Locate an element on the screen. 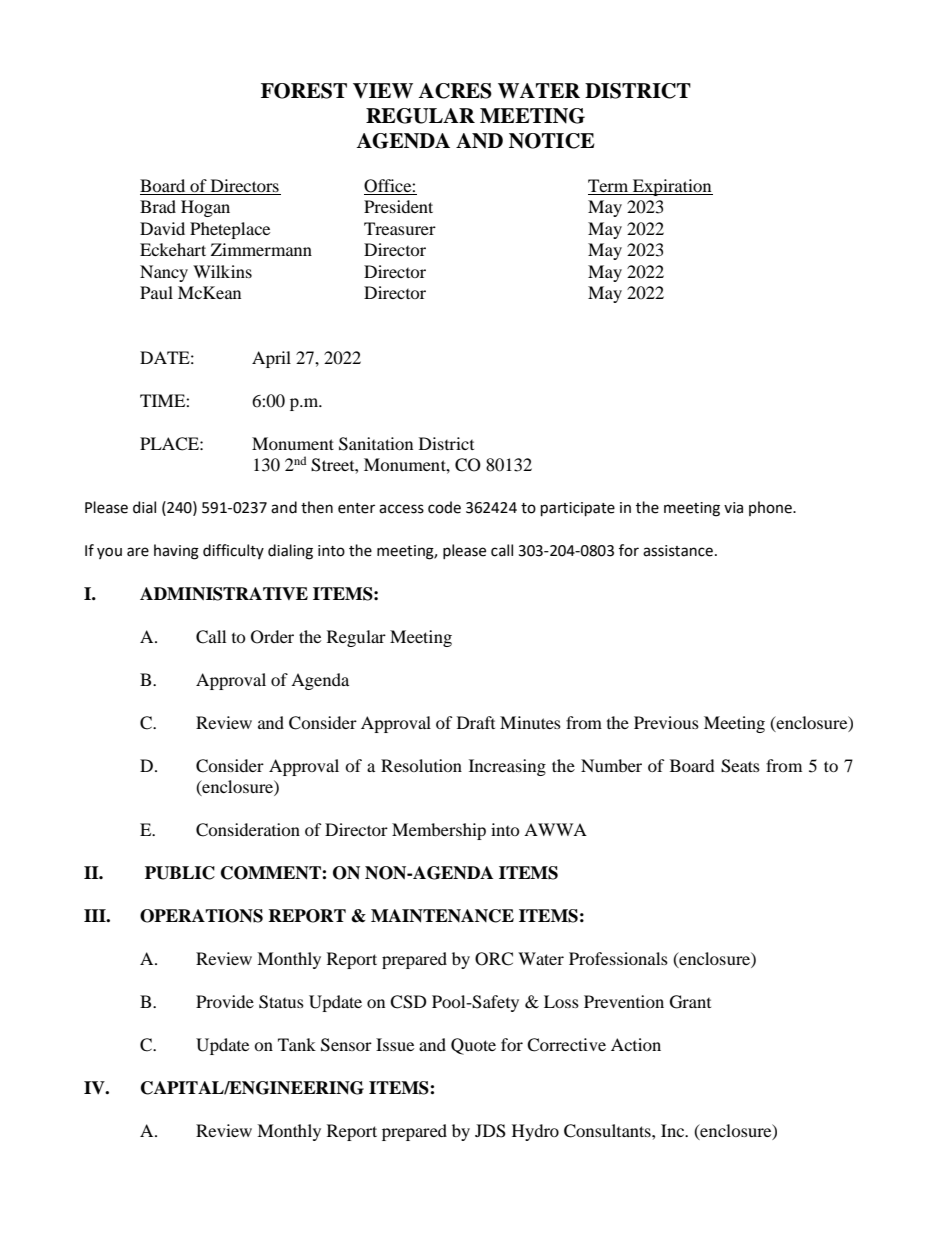 The image size is (952, 1233). Resolution is located at coordinates (421, 765).
